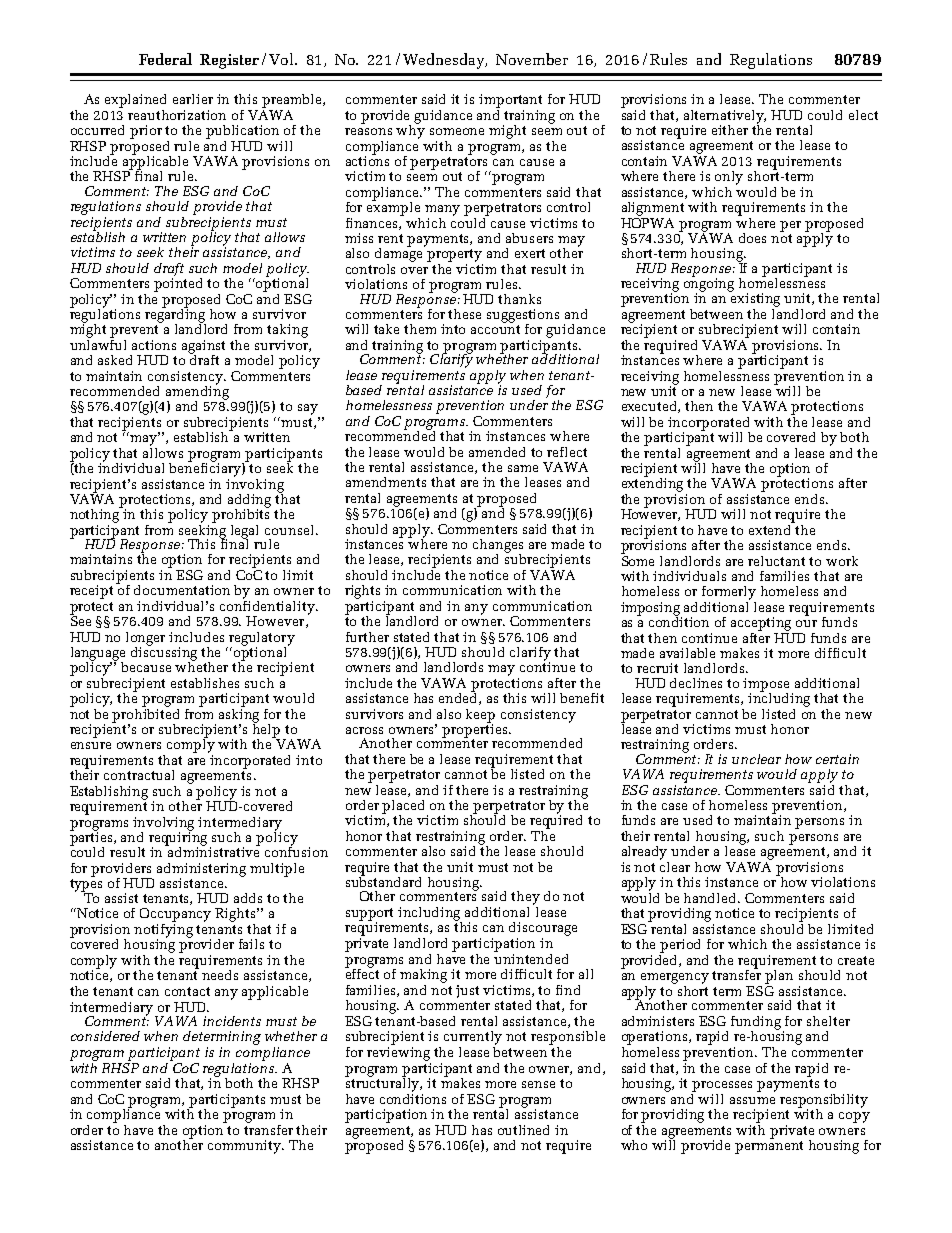  Describe the element at coordinates (837, 759) in the image. I see `certain` at that location.
